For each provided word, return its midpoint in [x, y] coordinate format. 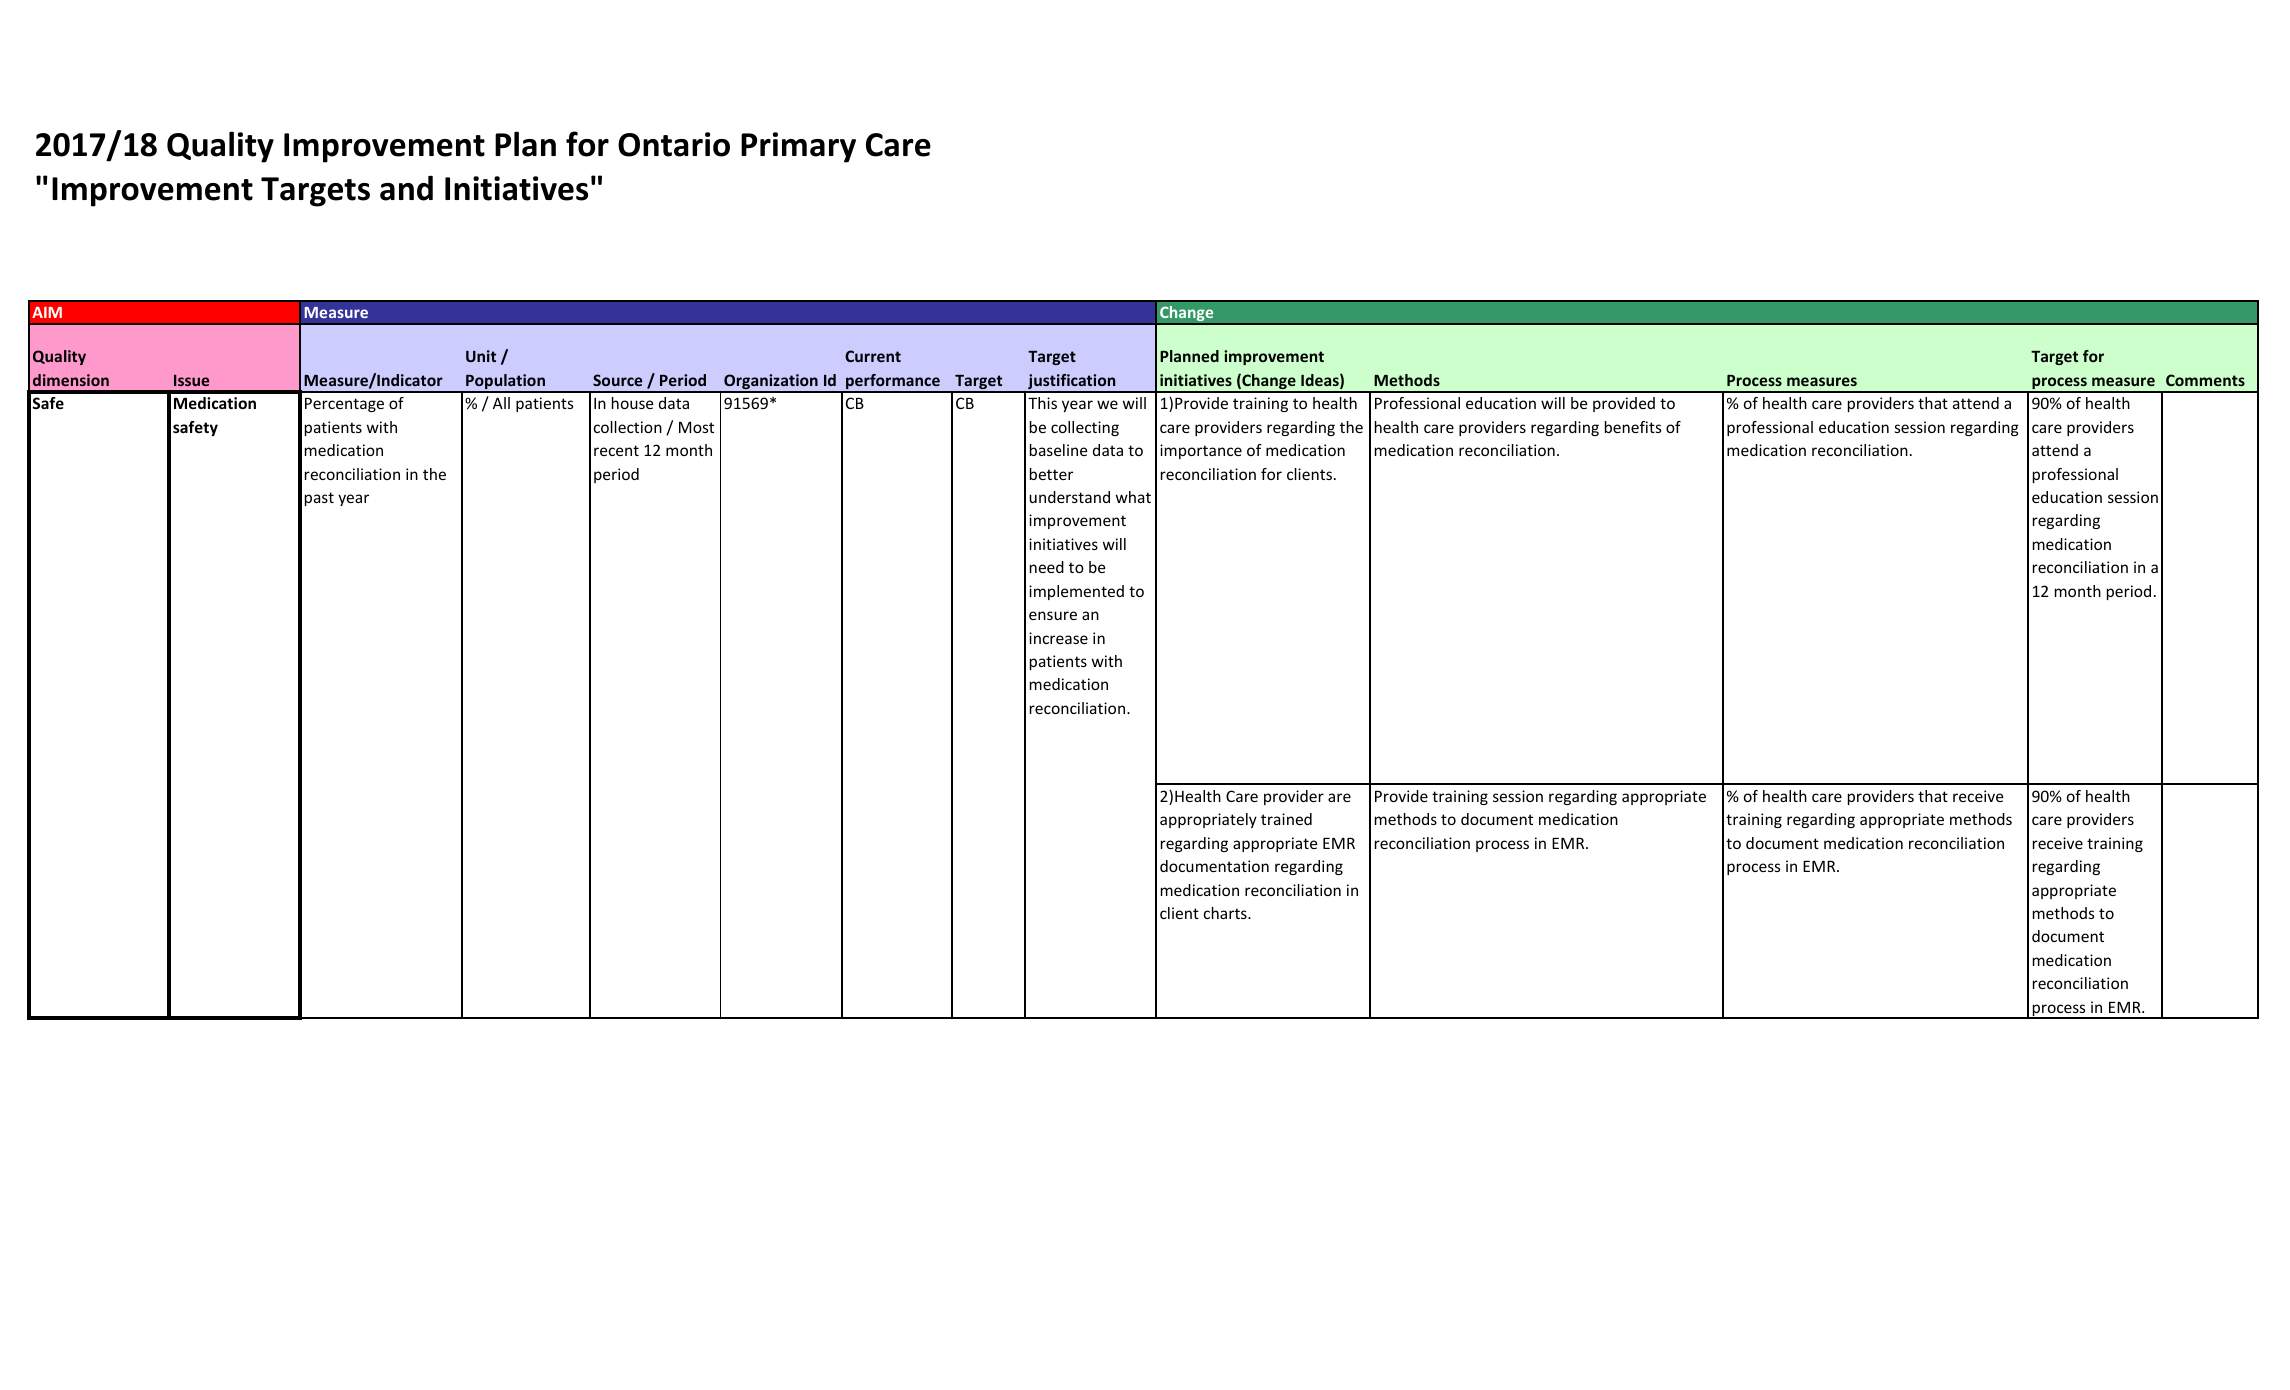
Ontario [674, 144]
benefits [1633, 427]
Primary [798, 147]
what [1133, 497]
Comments [2205, 380]
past [319, 499]
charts [1226, 913]
